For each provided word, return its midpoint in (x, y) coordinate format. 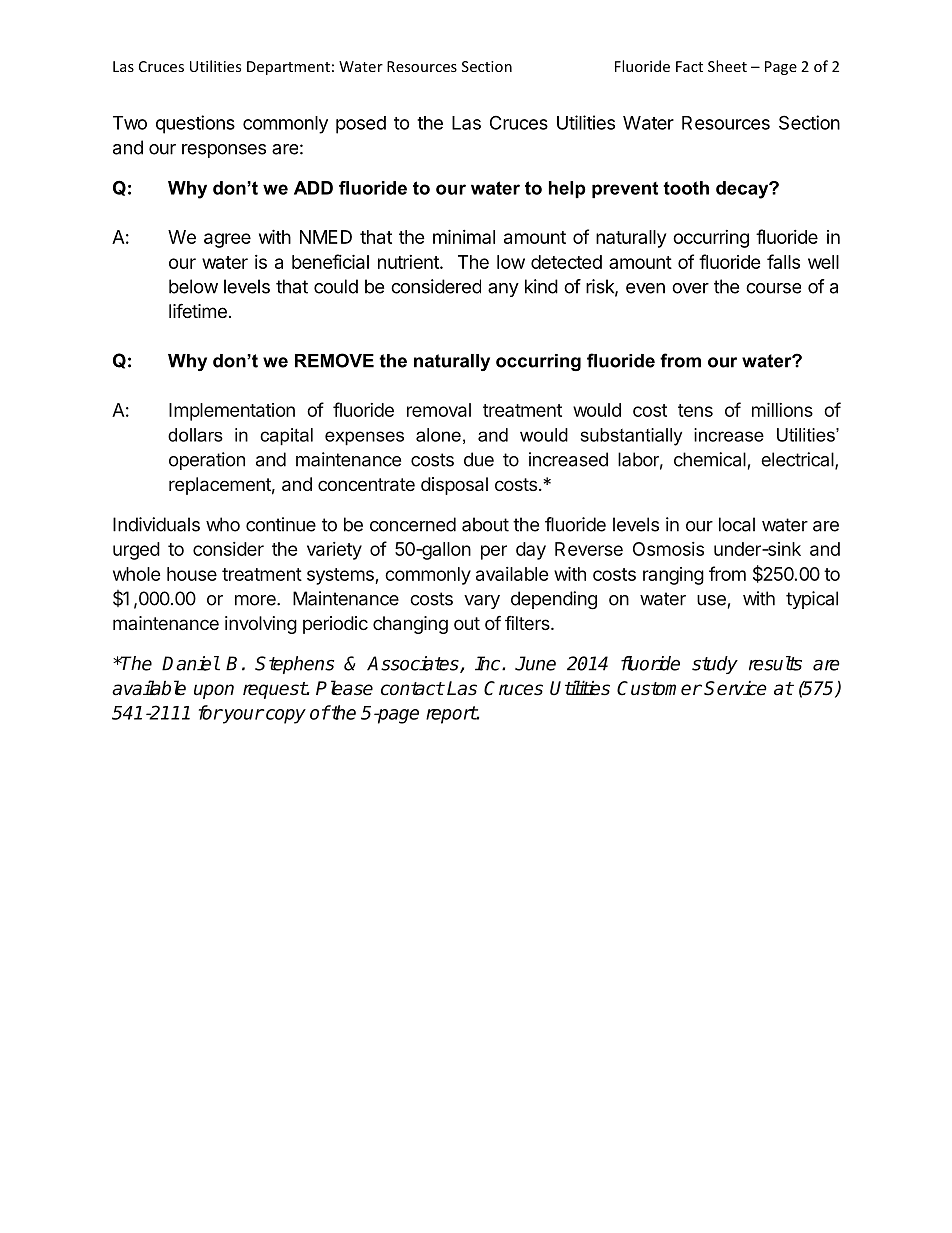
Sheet (727, 66)
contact (412, 689)
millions (782, 410)
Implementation (232, 412)
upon (214, 691)
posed (361, 125)
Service (735, 688)
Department (288, 68)
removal (439, 410)
